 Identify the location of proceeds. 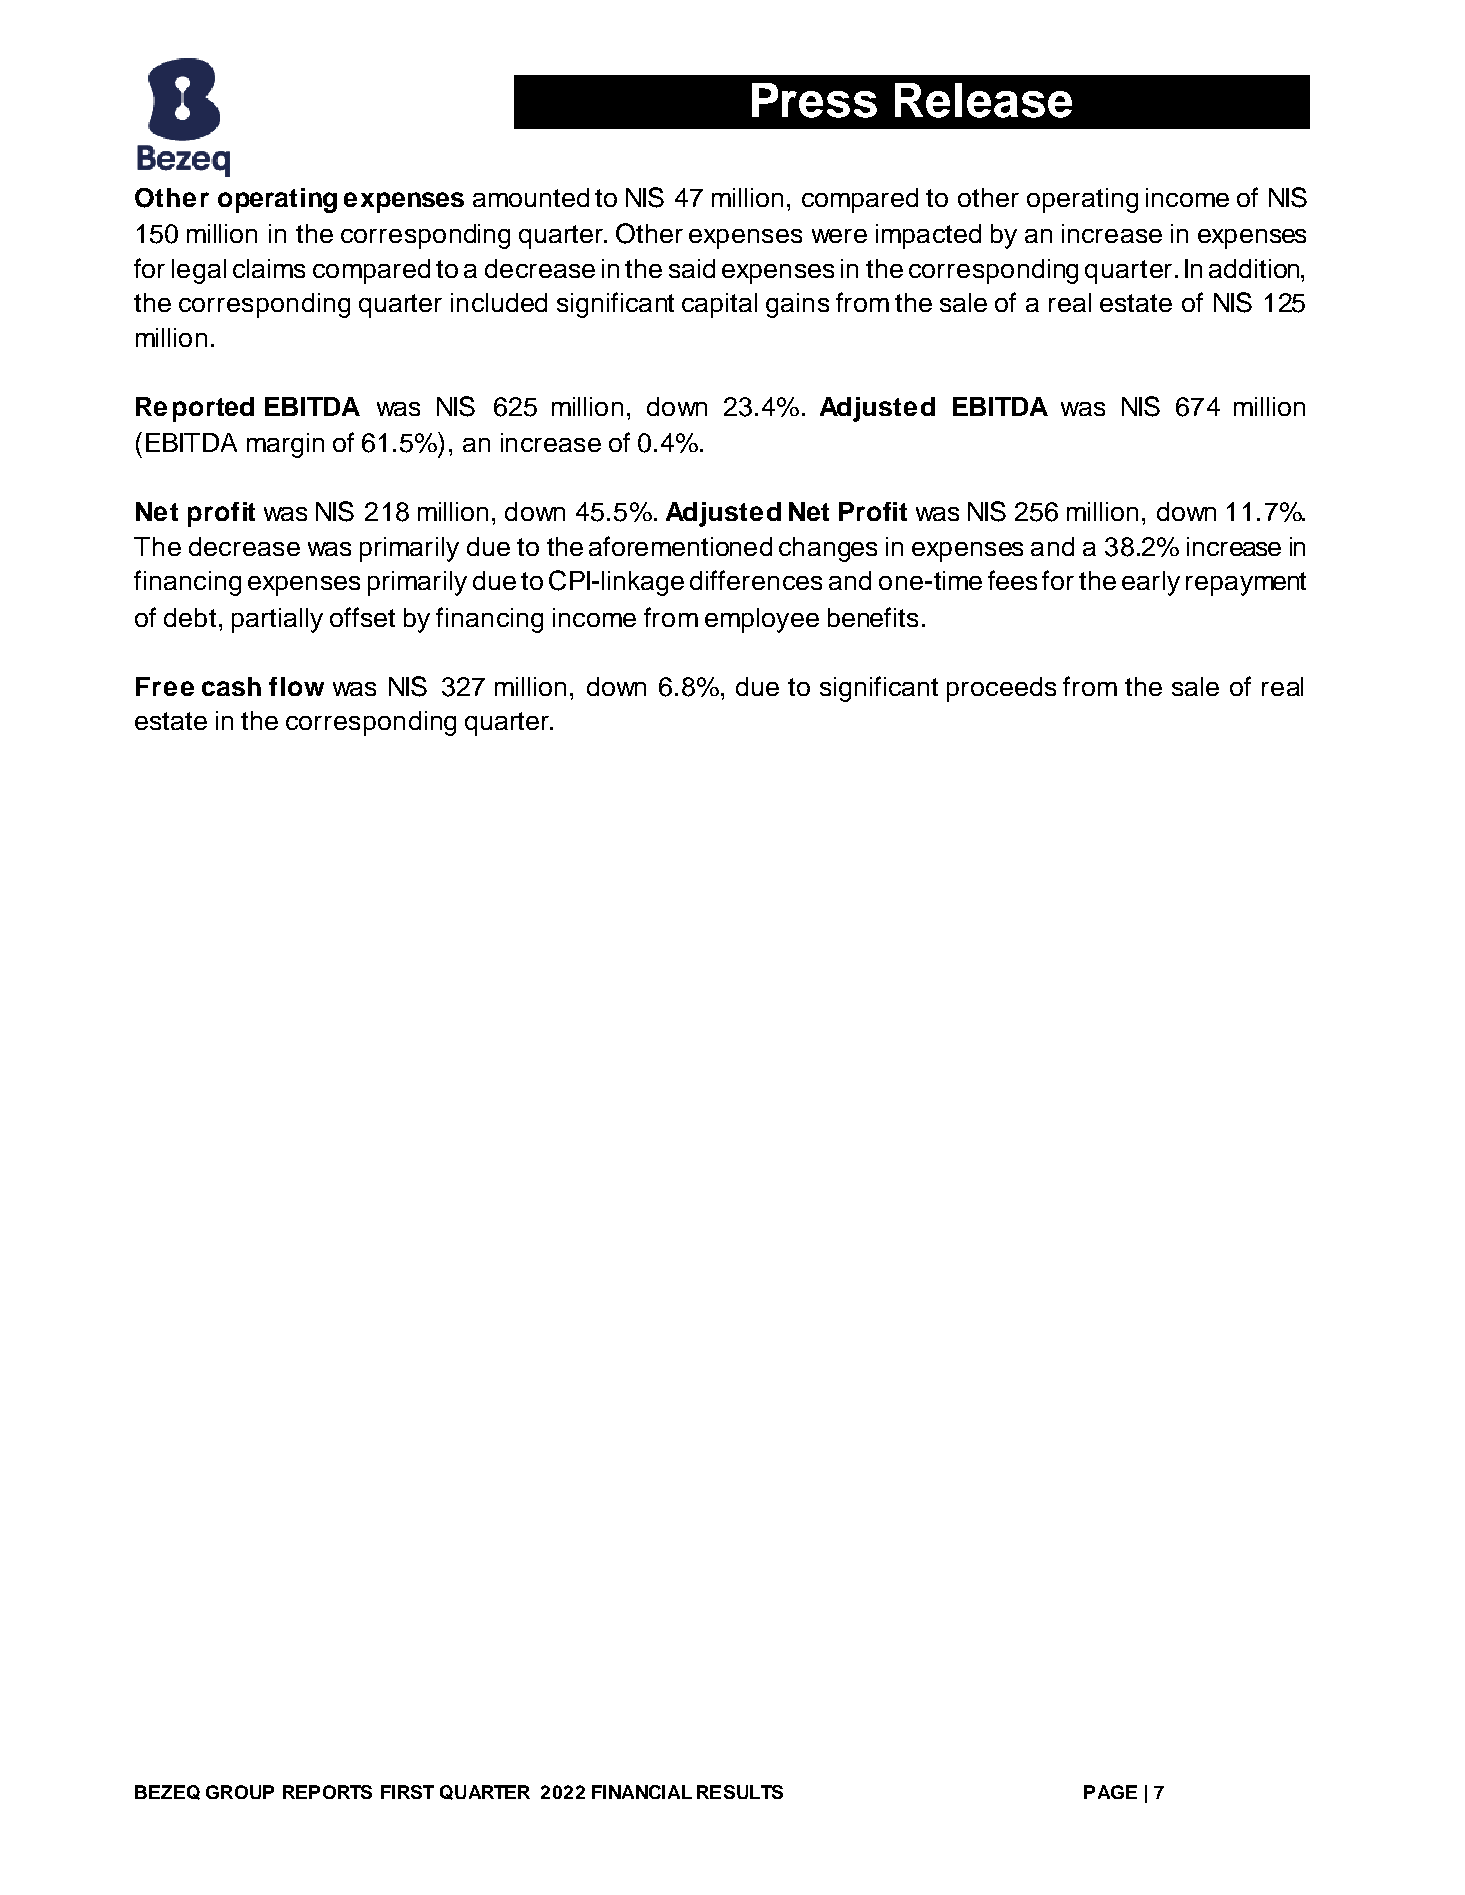
(1001, 689).
